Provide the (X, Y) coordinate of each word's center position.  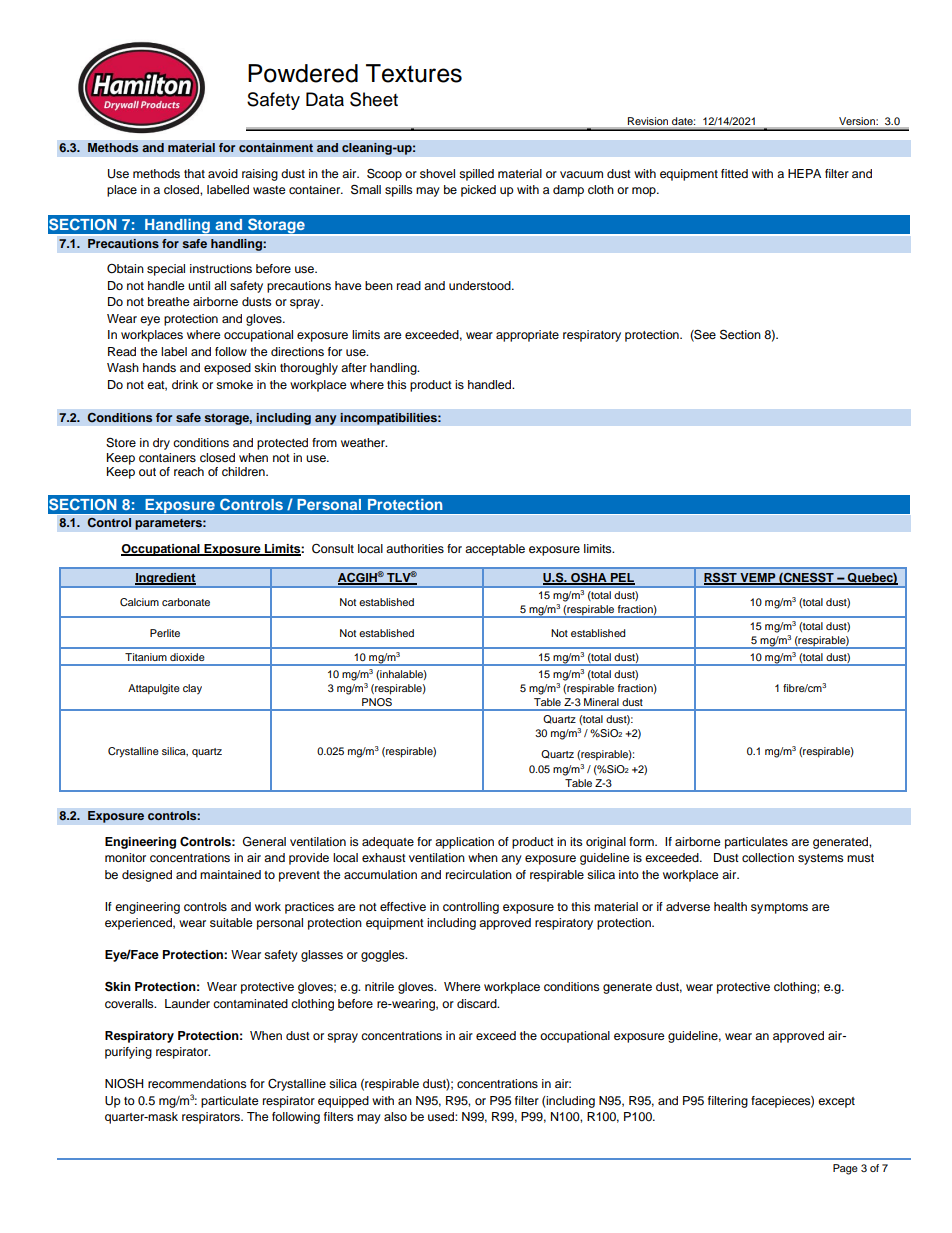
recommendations (197, 1083)
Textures (414, 73)
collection (768, 857)
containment (276, 148)
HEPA (804, 173)
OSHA (589, 578)
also (395, 1116)
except (836, 1102)
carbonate (186, 602)
